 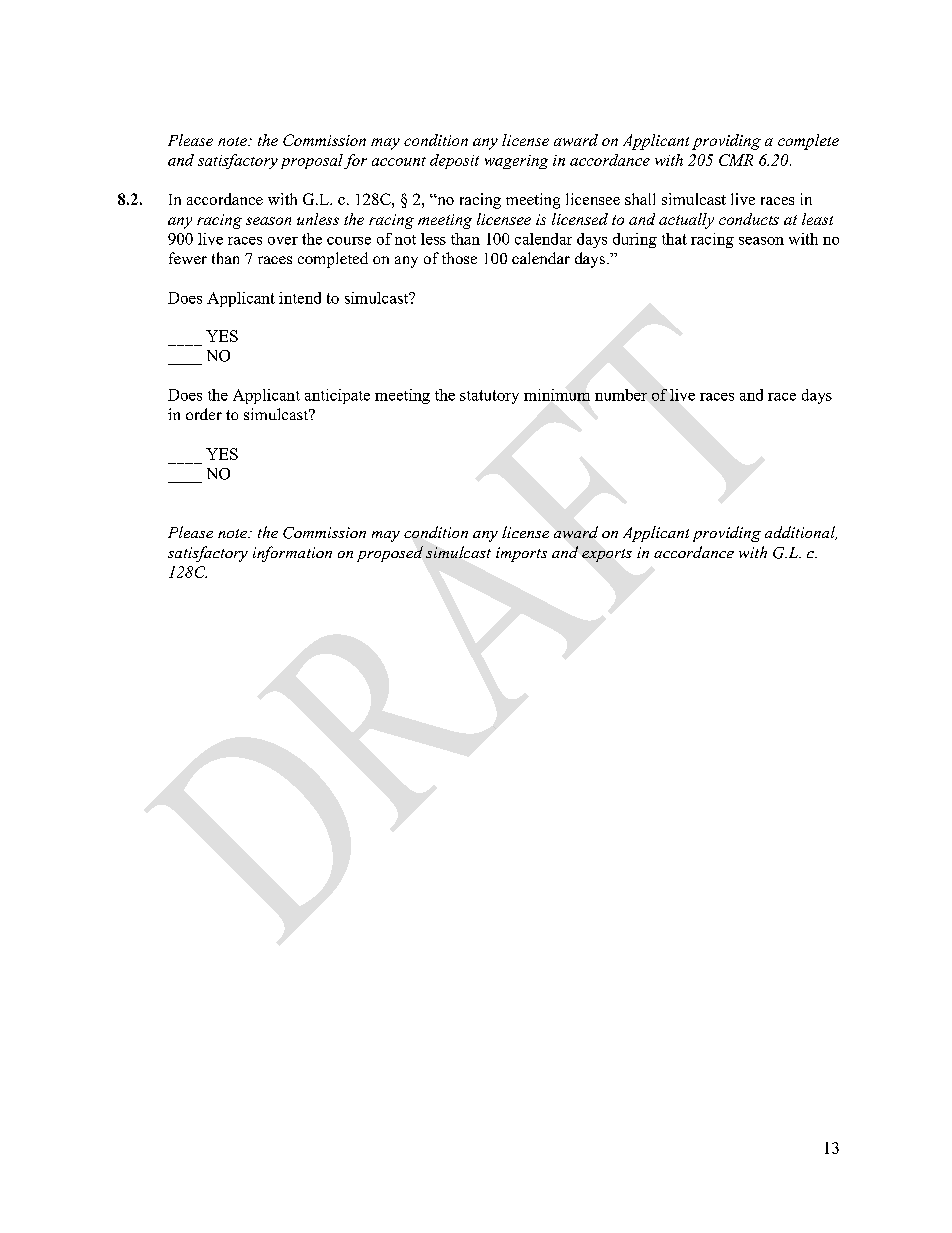 What do you see at coordinates (621, 395) in the screenshot?
I see `number` at bounding box center [621, 395].
